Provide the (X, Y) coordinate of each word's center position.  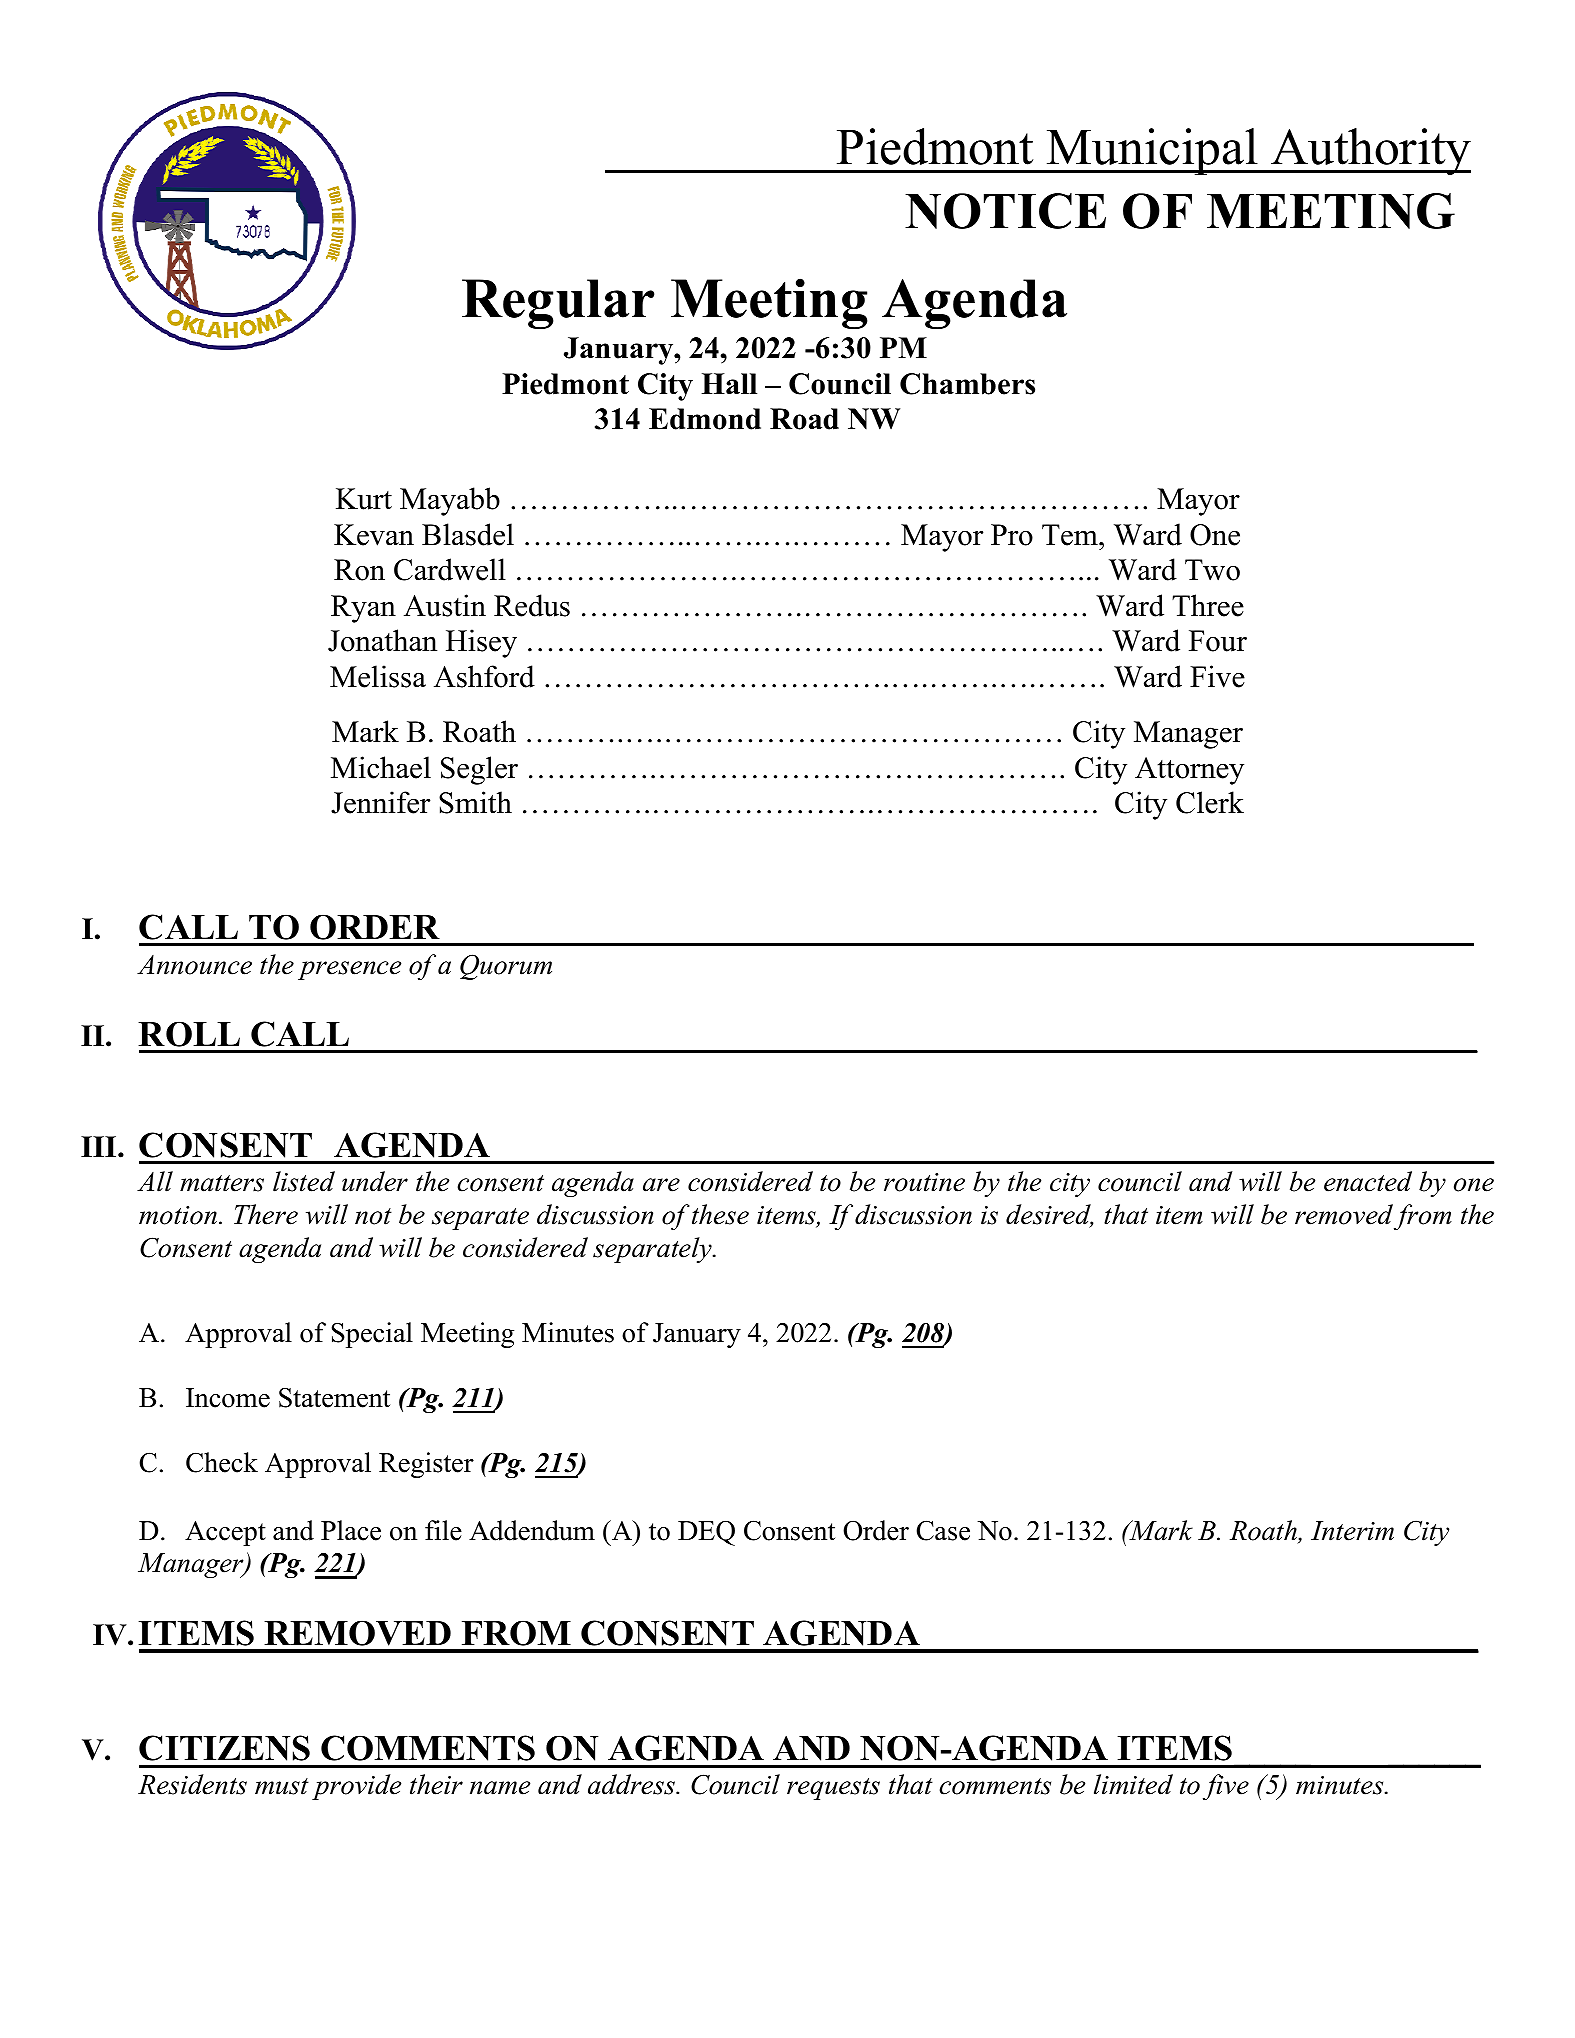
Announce (194, 965)
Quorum (506, 967)
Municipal (1152, 151)
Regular (558, 304)
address (632, 1784)
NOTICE (1005, 211)
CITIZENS (224, 1748)
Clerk (1210, 802)
